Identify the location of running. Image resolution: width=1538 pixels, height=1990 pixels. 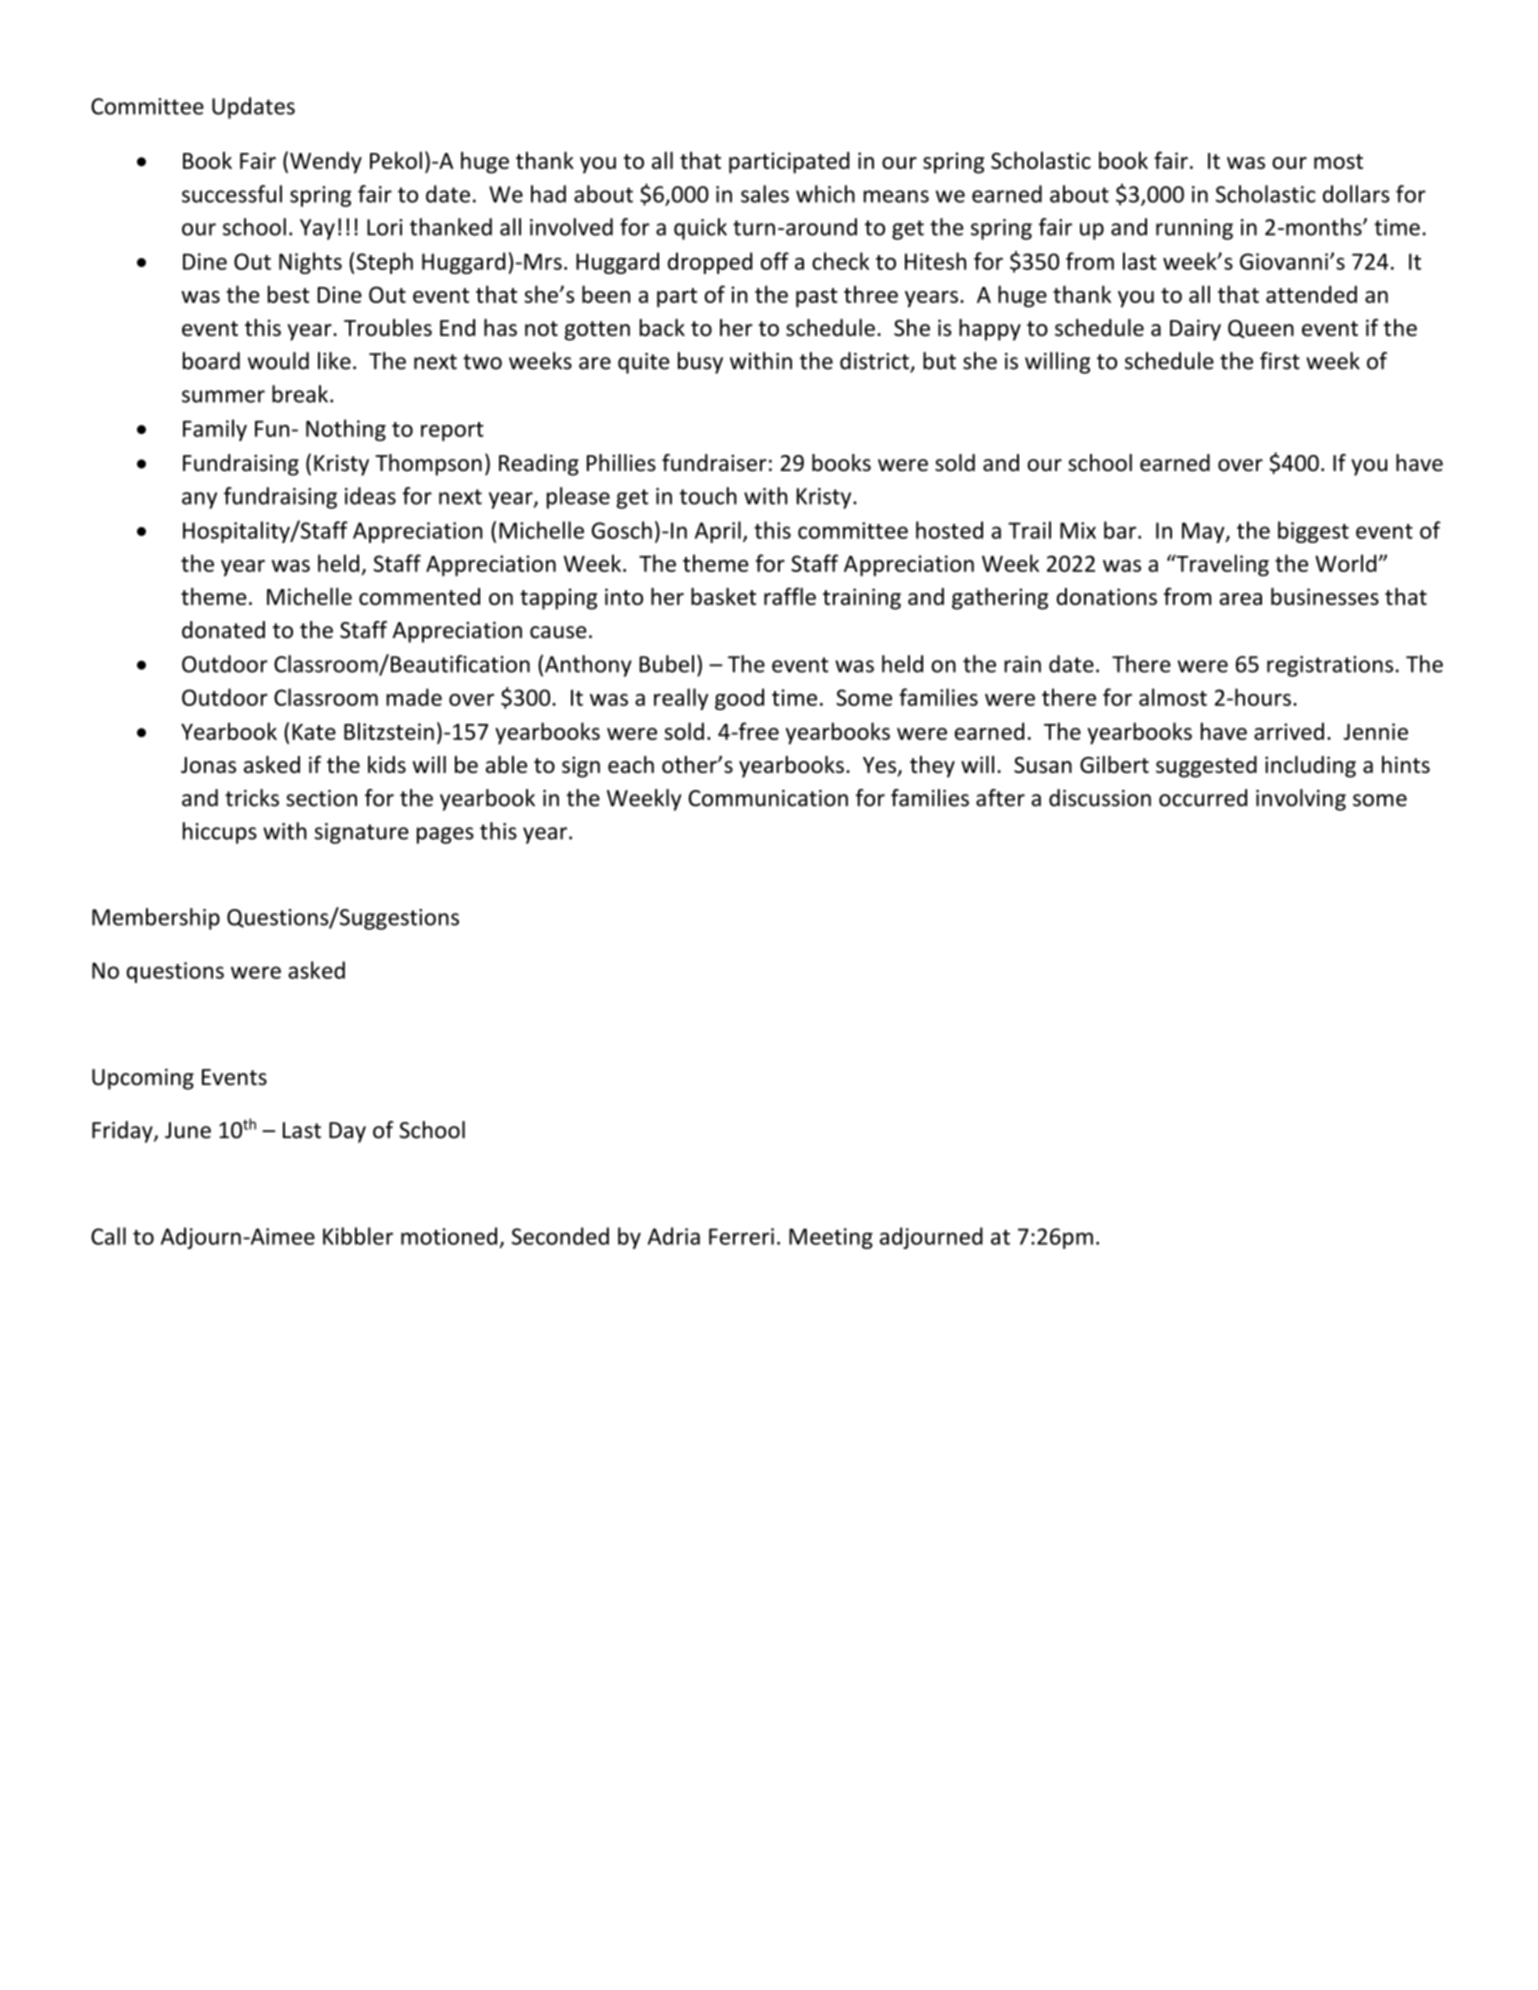
(1194, 229).
